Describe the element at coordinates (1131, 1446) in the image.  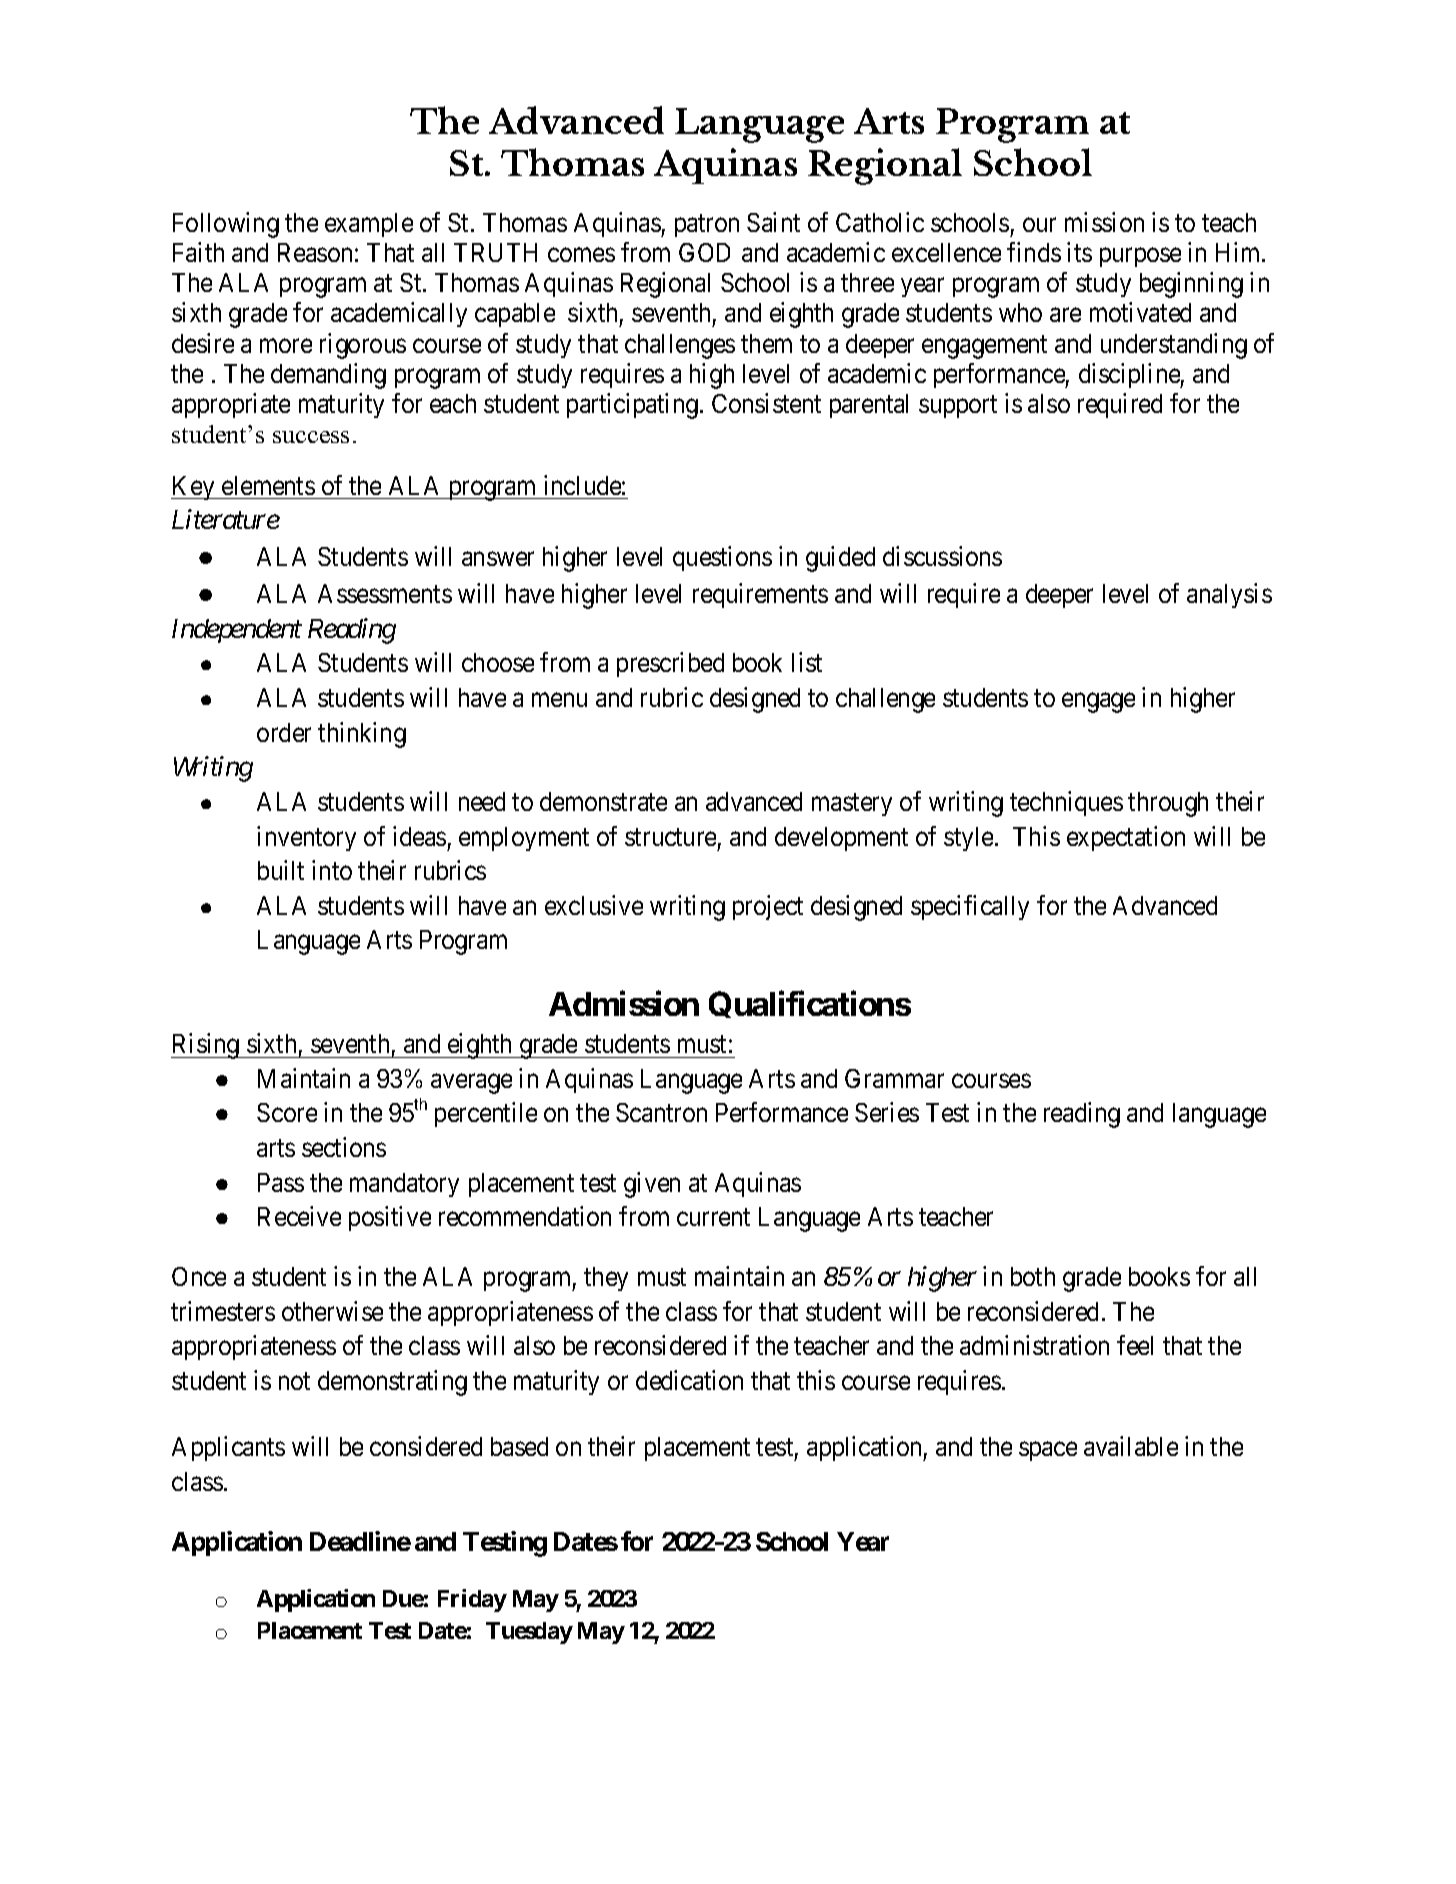
I see `available` at that location.
